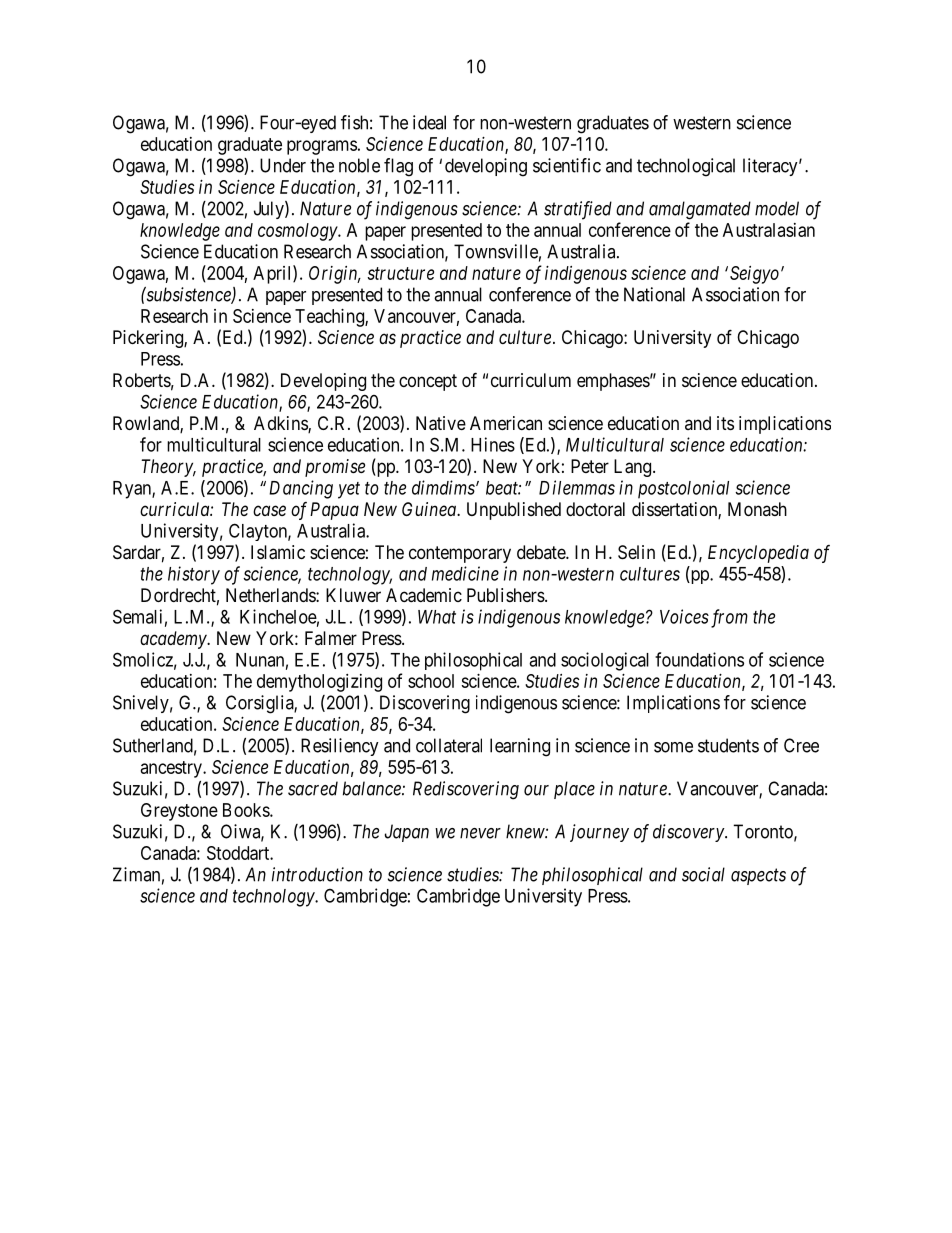 This page has height=1233, width=952. Describe the element at coordinates (686, 167) in the page. I see `technological` at that location.
